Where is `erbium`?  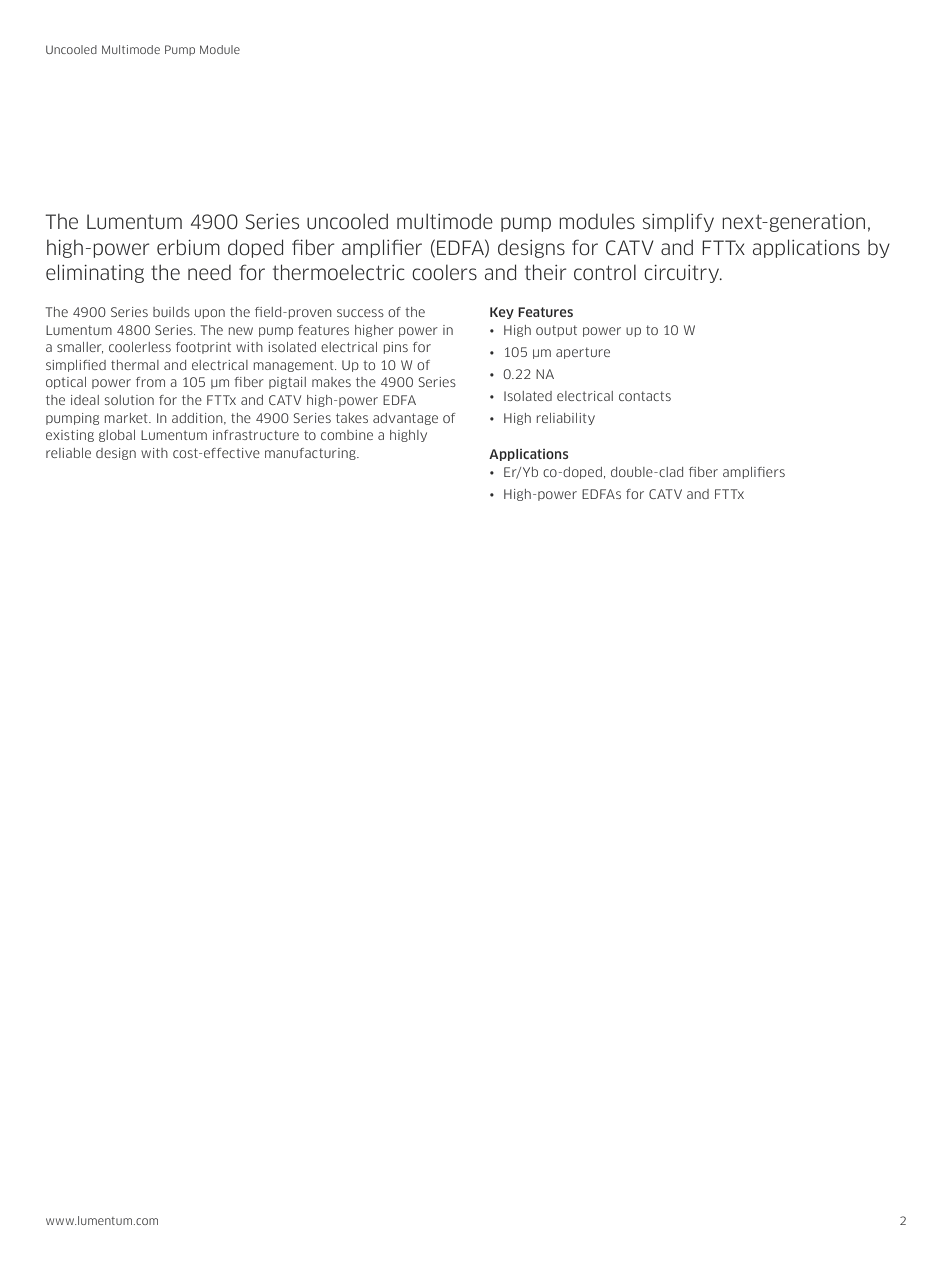
erbium is located at coordinates (188, 247).
